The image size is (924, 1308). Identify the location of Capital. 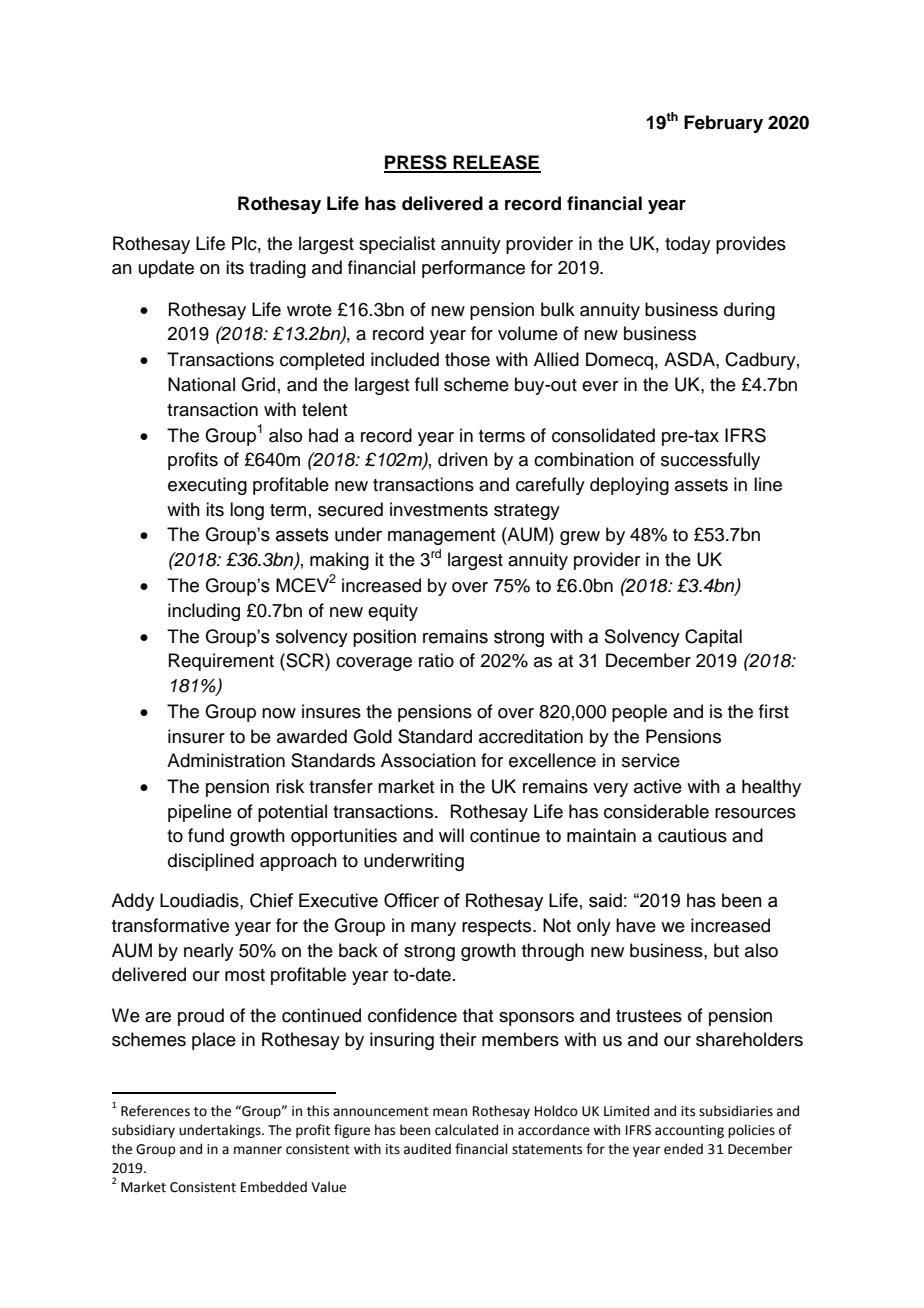
(713, 638).
